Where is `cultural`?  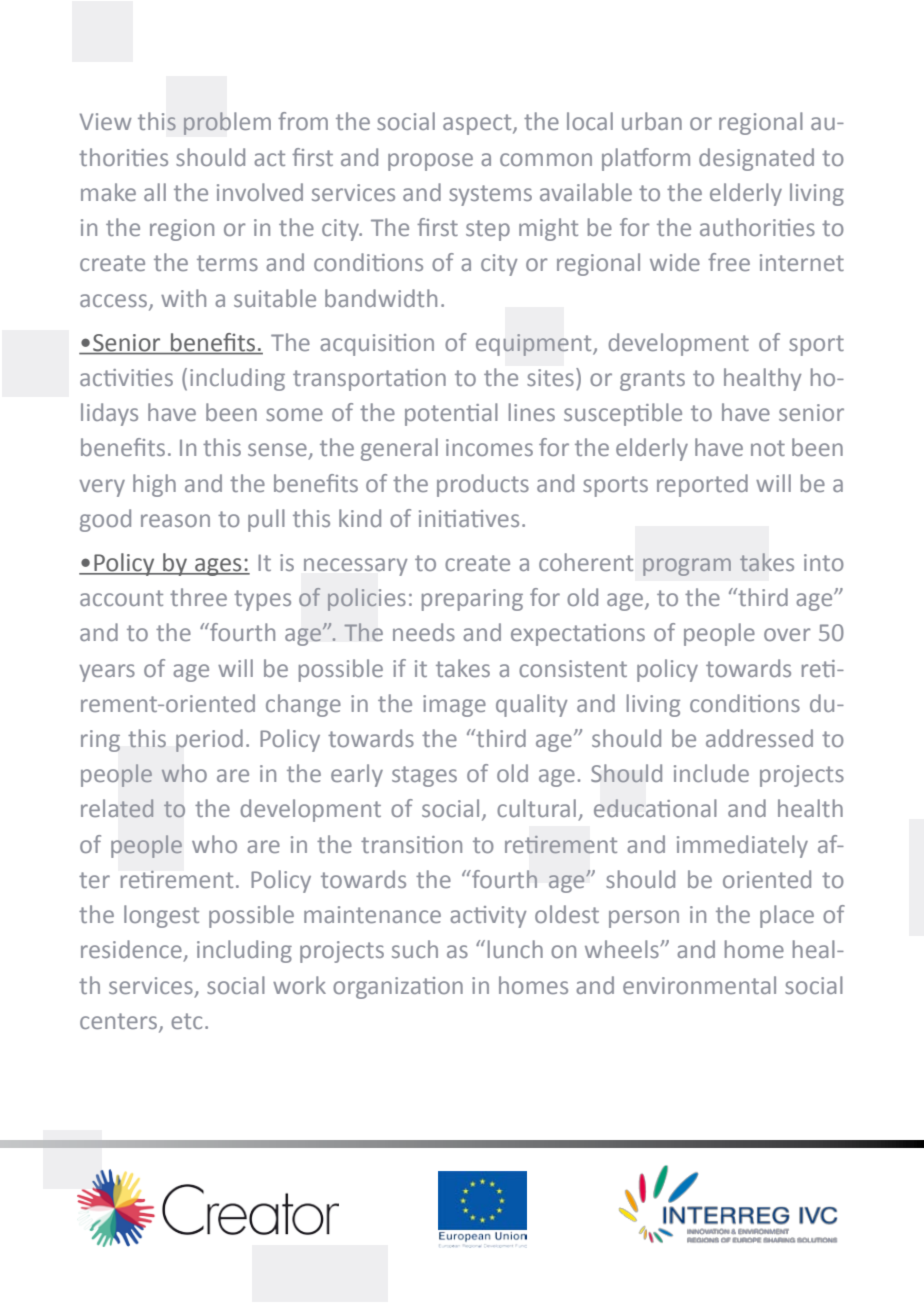 cultural is located at coordinates (536, 808).
